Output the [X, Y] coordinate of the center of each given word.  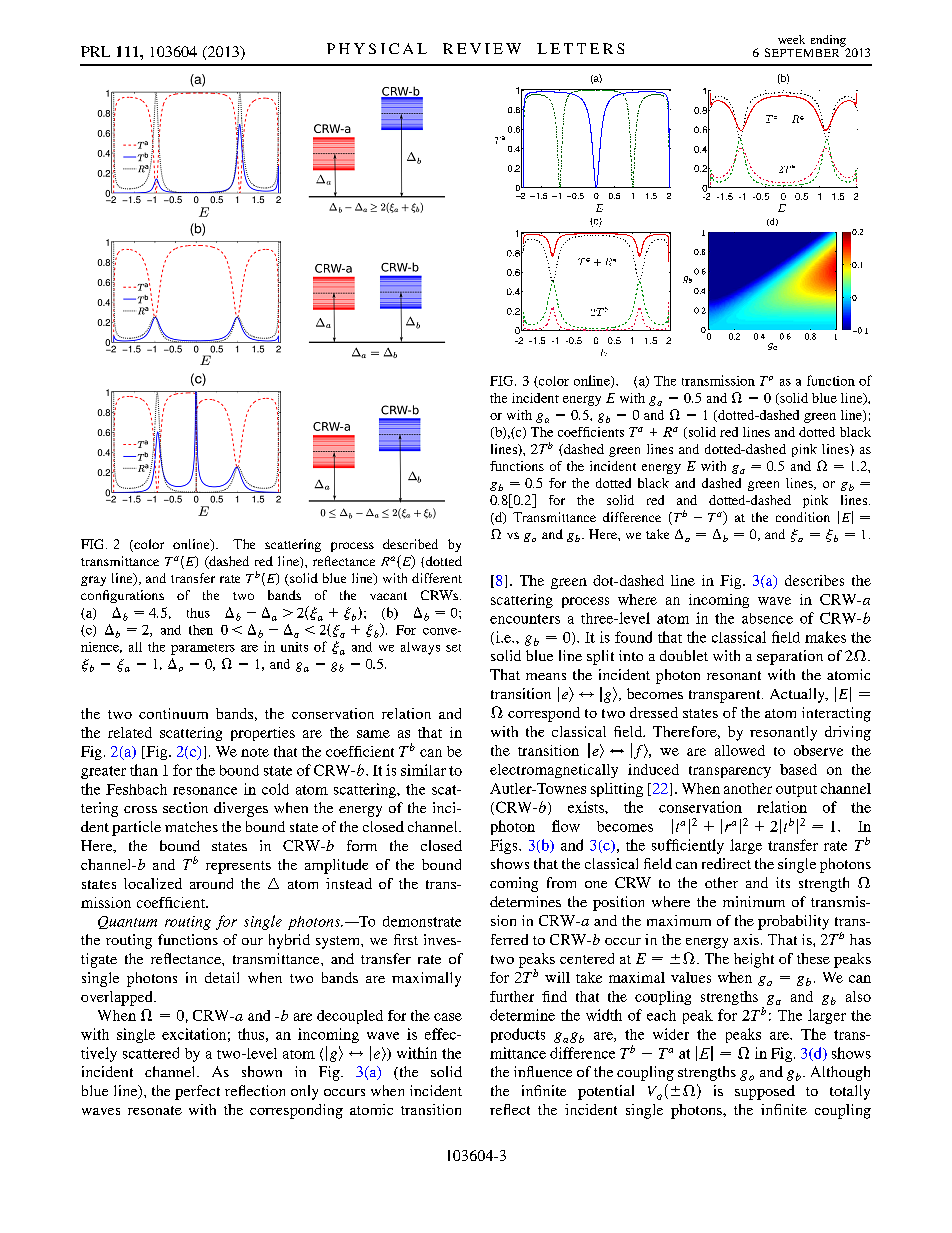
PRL [95, 51]
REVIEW [482, 48]
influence [543, 1071]
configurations [122, 596]
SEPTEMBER [803, 51]
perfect [197, 1092]
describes [814, 580]
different [437, 578]
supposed [765, 1092]
